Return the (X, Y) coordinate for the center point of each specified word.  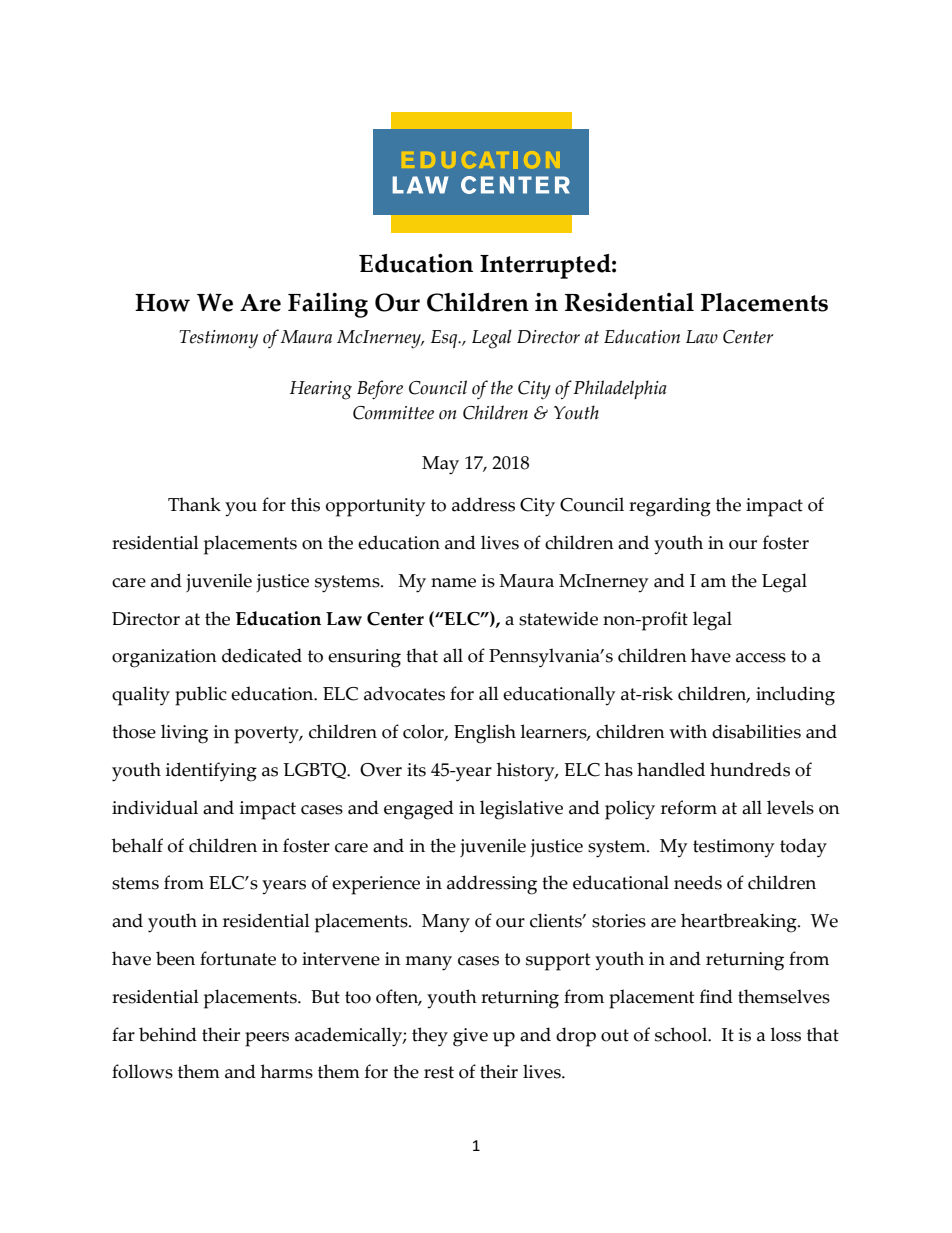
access (761, 658)
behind (168, 1034)
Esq (445, 339)
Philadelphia (620, 389)
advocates (404, 693)
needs (698, 882)
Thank (194, 504)
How (162, 303)
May (440, 465)
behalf (137, 845)
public (201, 696)
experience (376, 885)
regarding (670, 507)
